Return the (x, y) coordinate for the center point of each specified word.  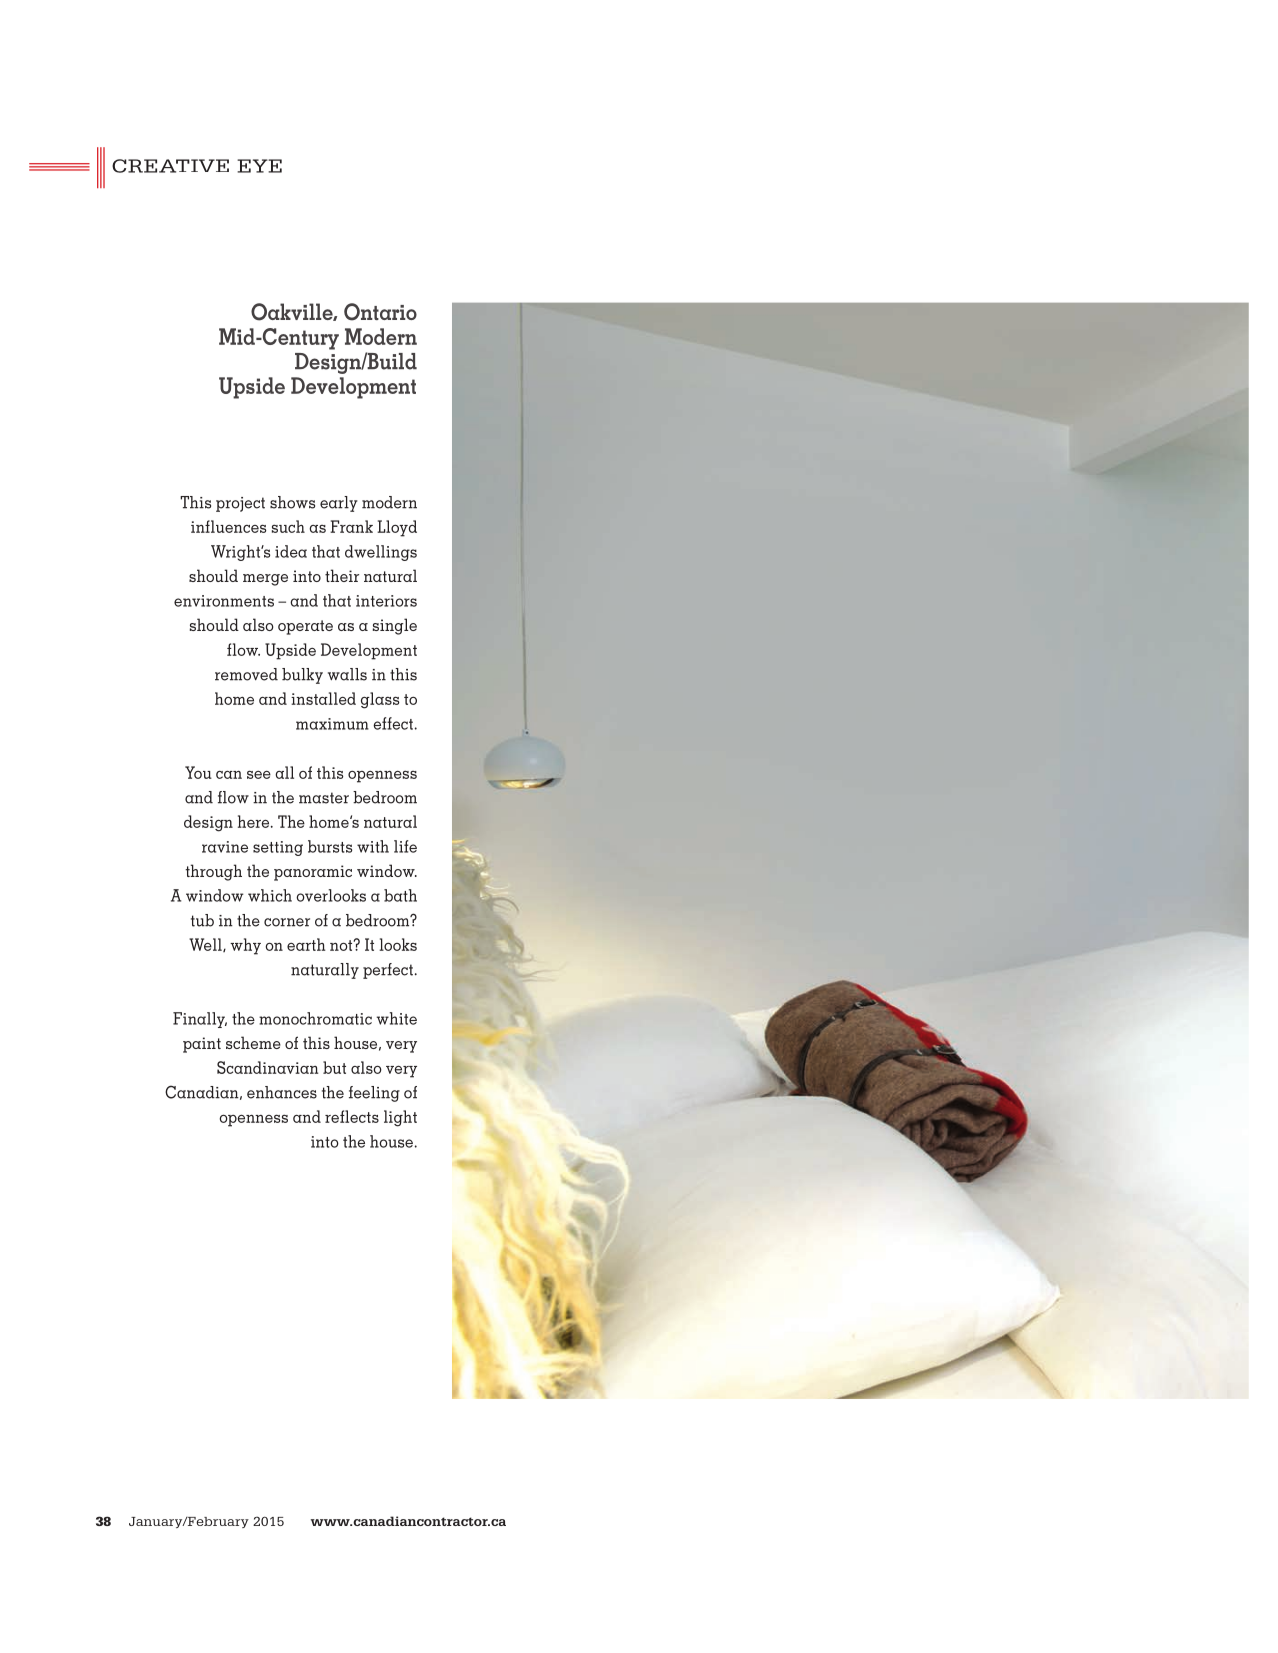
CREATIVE (170, 166)
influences (228, 526)
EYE (259, 166)
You (198, 772)
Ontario (380, 312)
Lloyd (397, 528)
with (373, 846)
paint (202, 1045)
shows (292, 502)
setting (278, 848)
